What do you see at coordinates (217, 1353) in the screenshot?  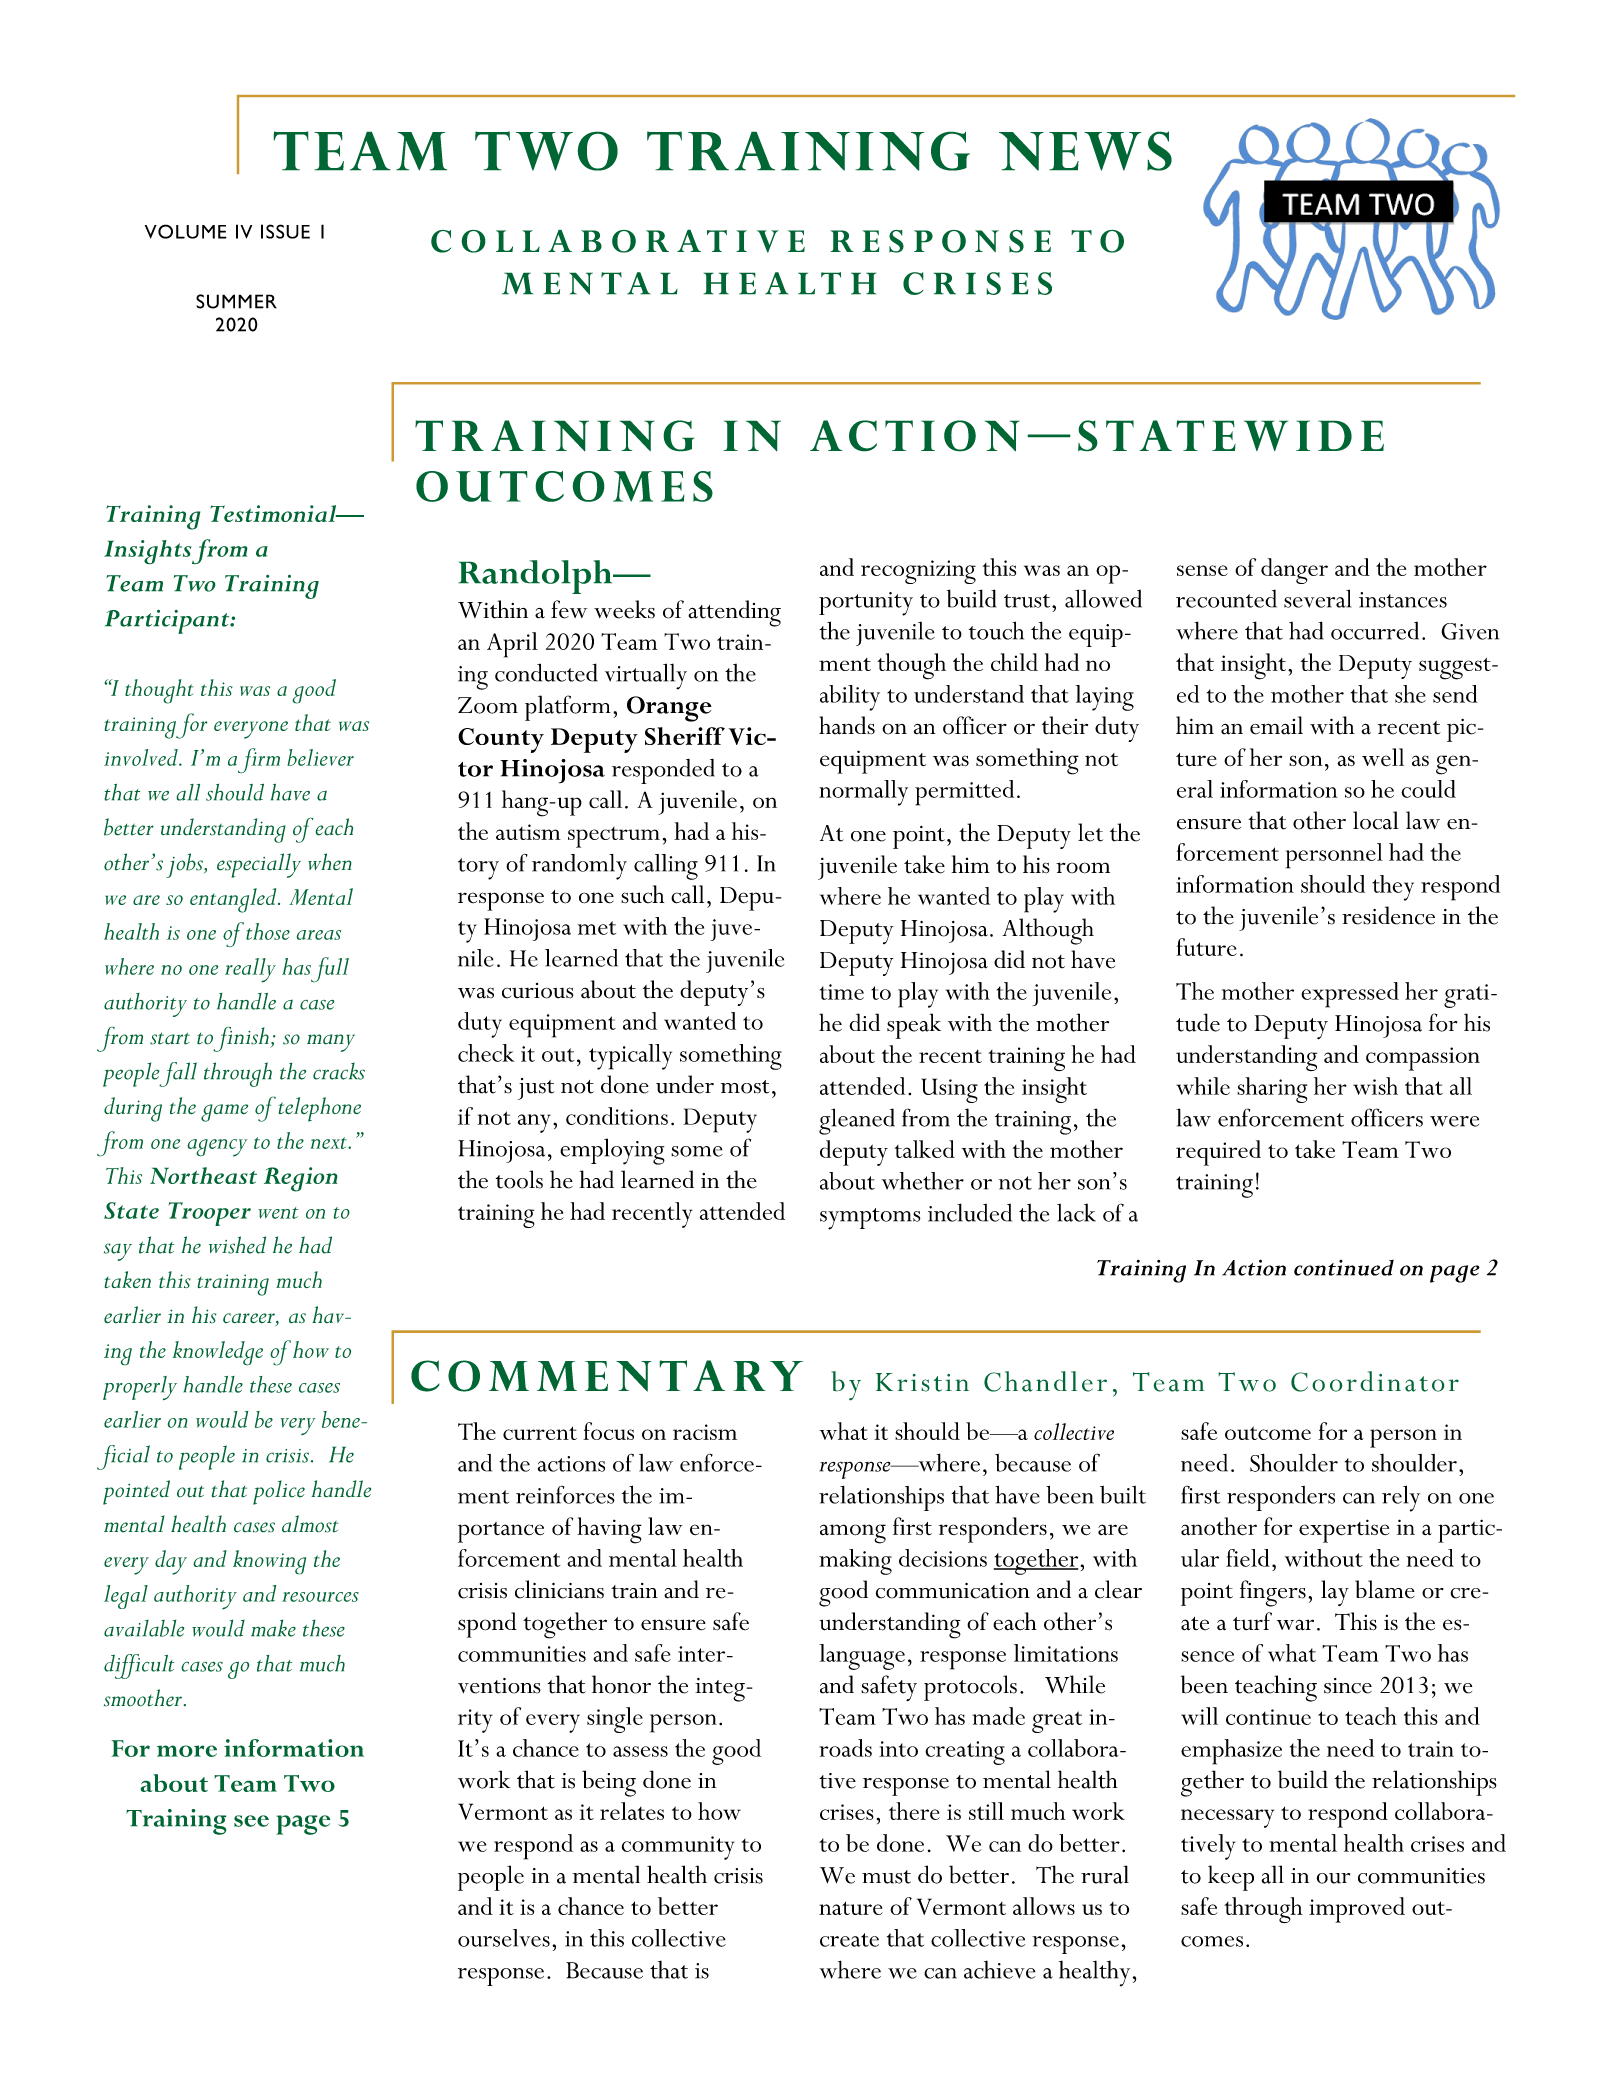 I see `knowledge` at bounding box center [217, 1353].
